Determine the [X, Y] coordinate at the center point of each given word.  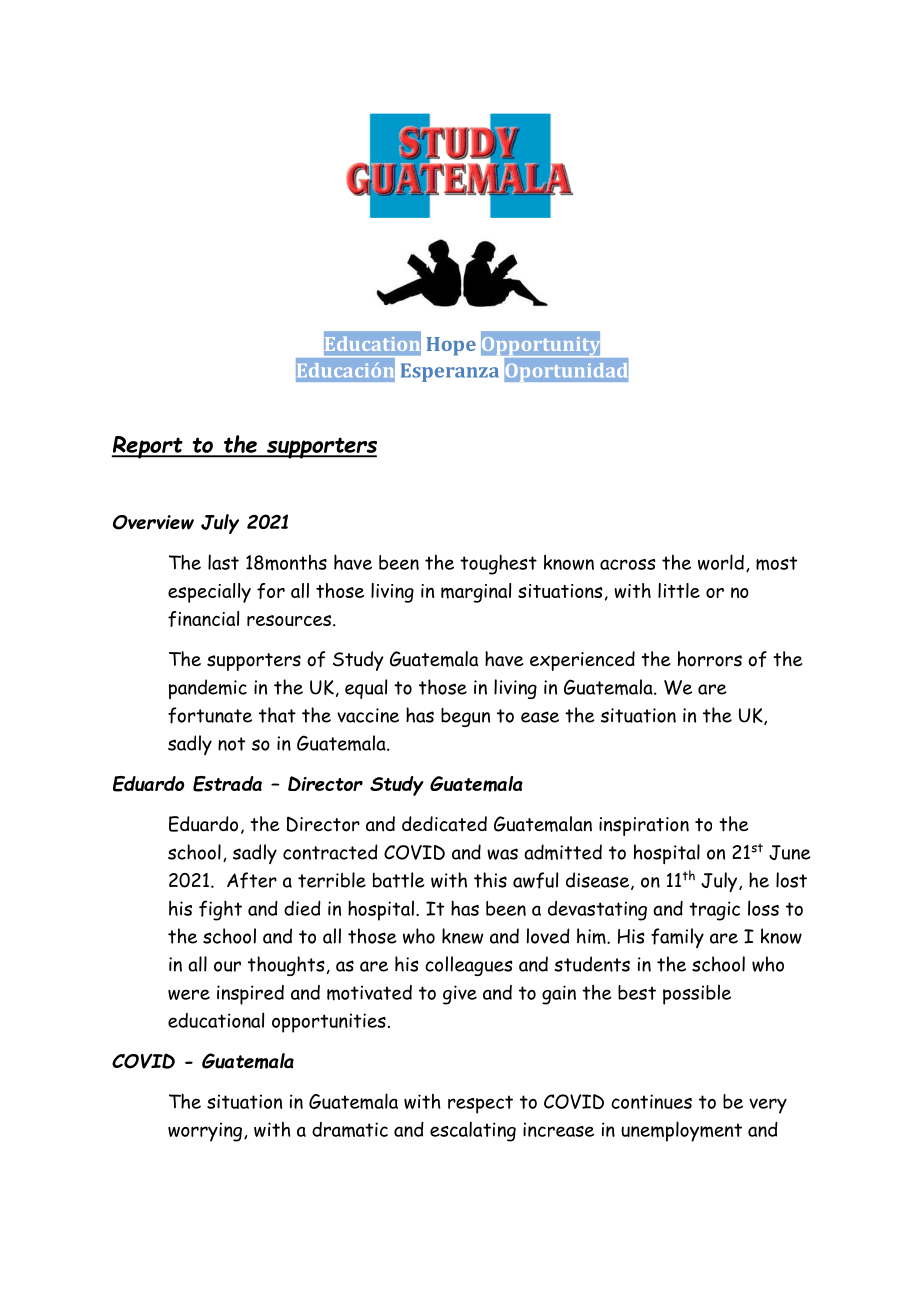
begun [465, 717]
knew [462, 936]
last [223, 562]
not [231, 744]
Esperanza [450, 372]
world [721, 562]
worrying [205, 1132]
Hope [451, 346]
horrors [710, 659]
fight [220, 910]
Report [148, 447]
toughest [498, 564]
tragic [714, 911]
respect [480, 1104]
